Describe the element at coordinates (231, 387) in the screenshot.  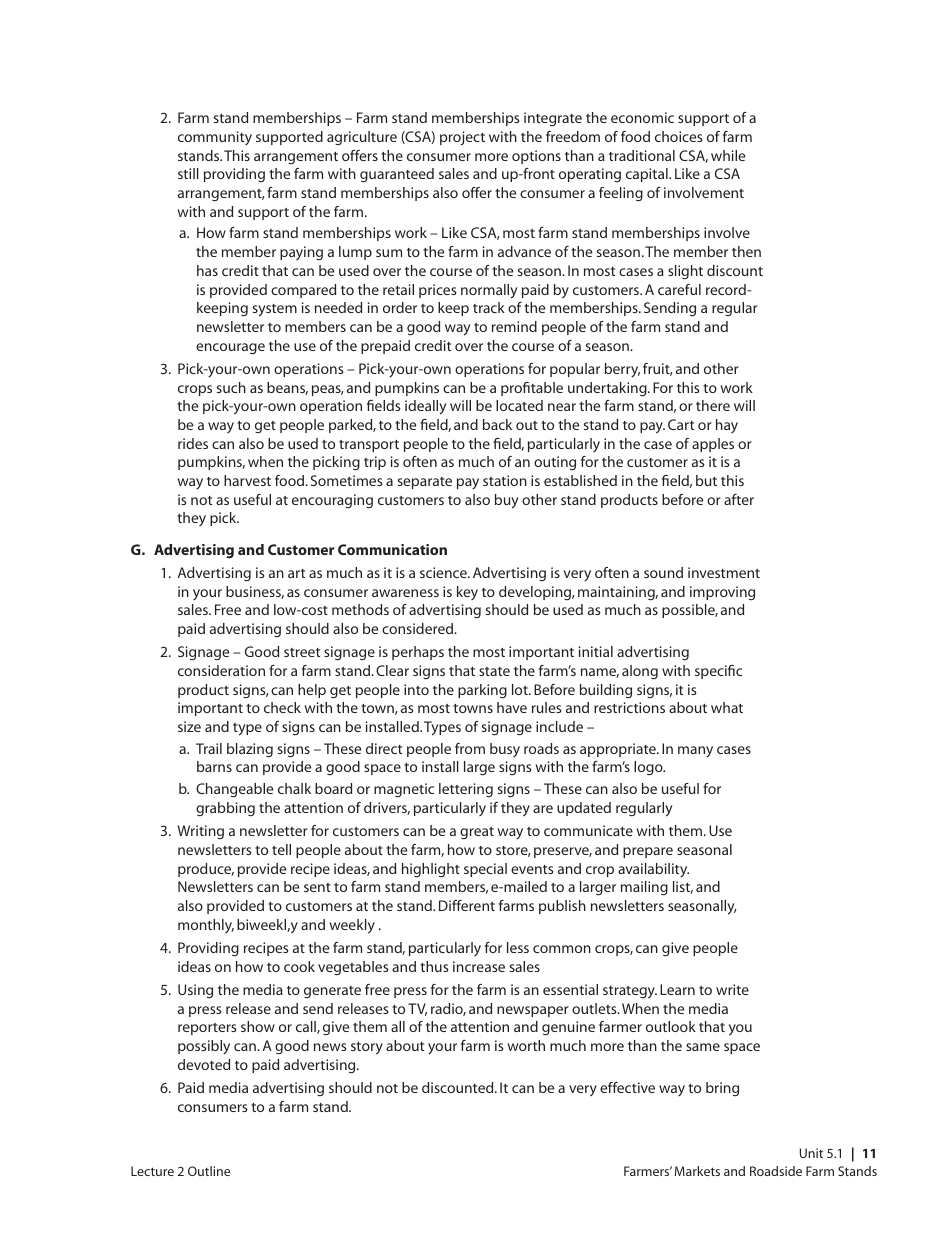
I see `such` at that location.
